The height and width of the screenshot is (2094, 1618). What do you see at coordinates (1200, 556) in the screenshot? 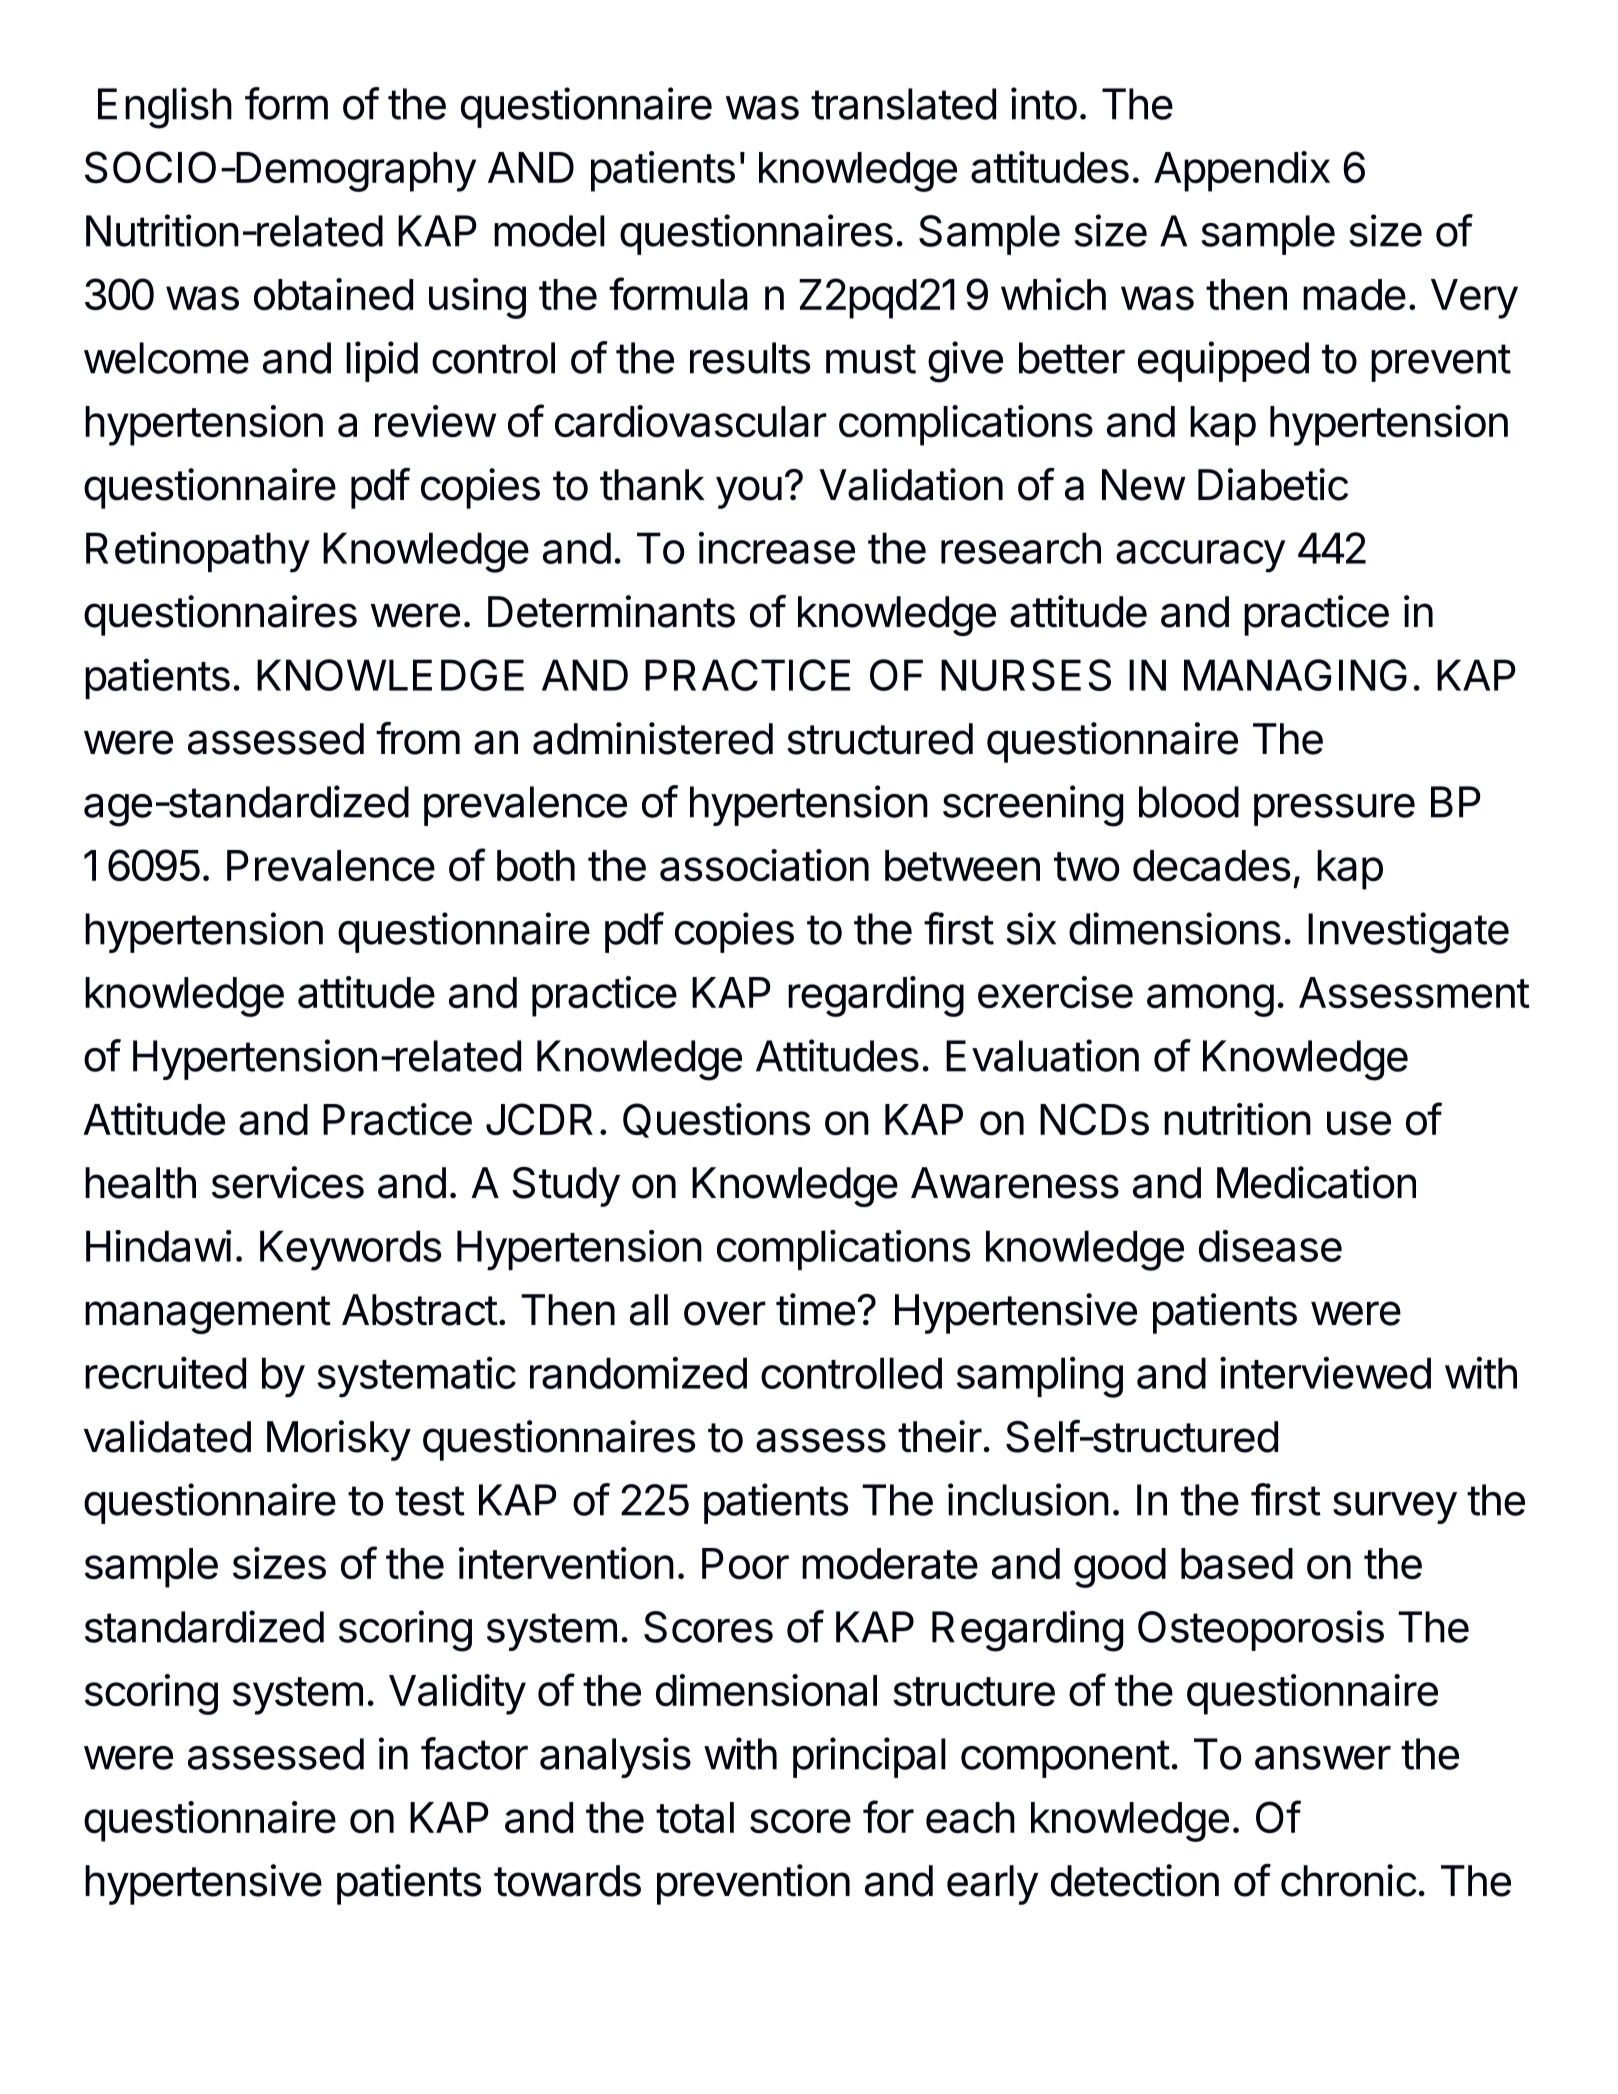
I see `accuracy` at bounding box center [1200, 556].
